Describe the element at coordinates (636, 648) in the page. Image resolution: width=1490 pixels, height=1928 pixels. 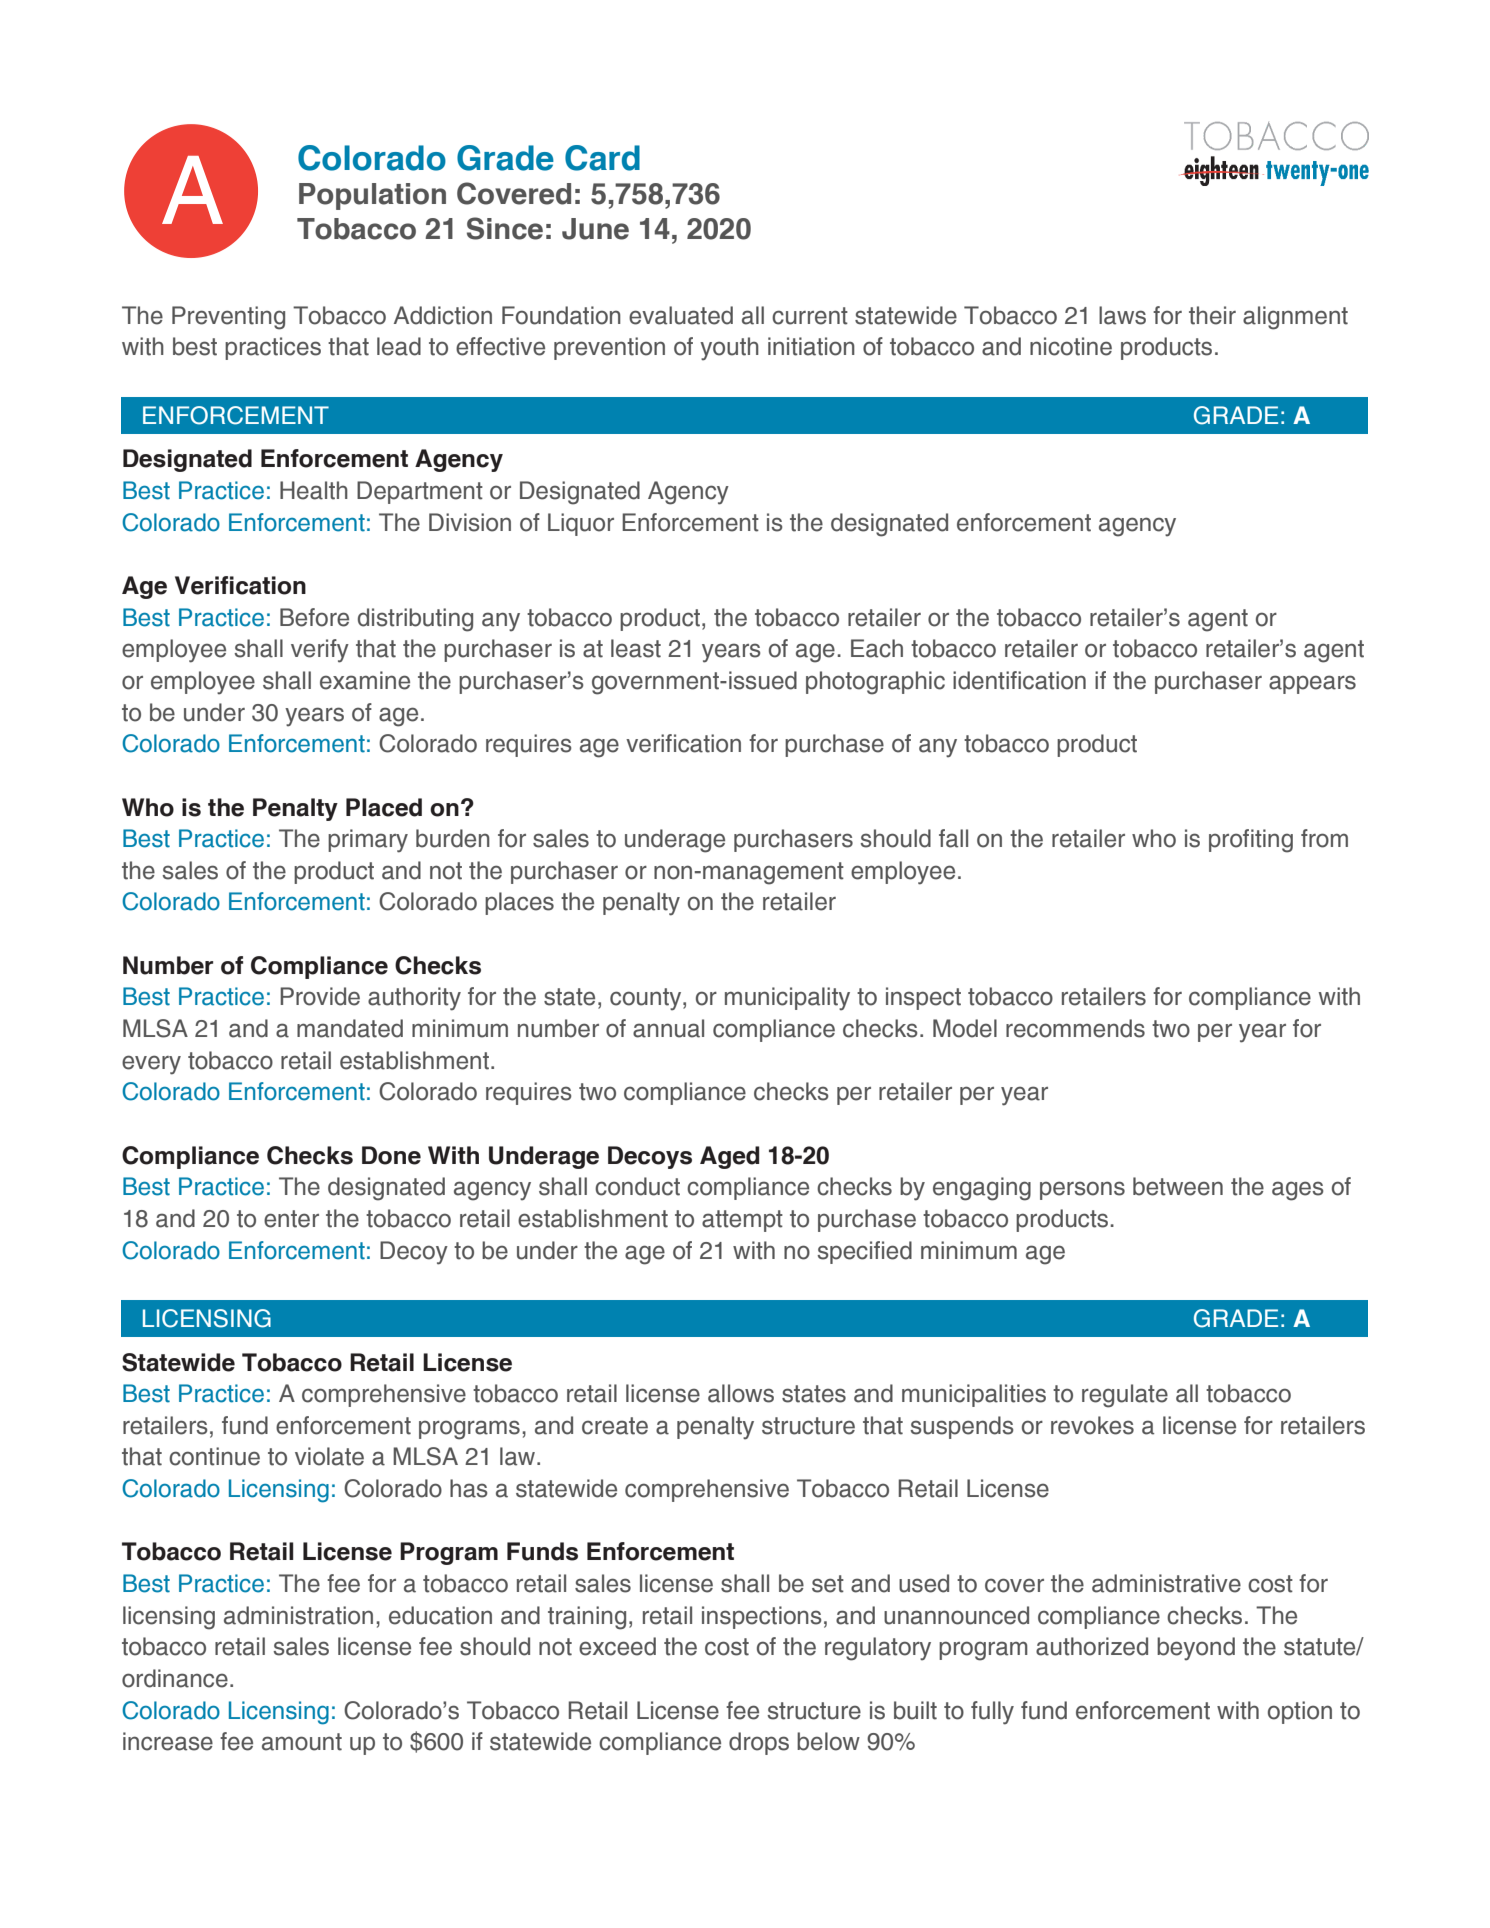
I see `least` at that location.
